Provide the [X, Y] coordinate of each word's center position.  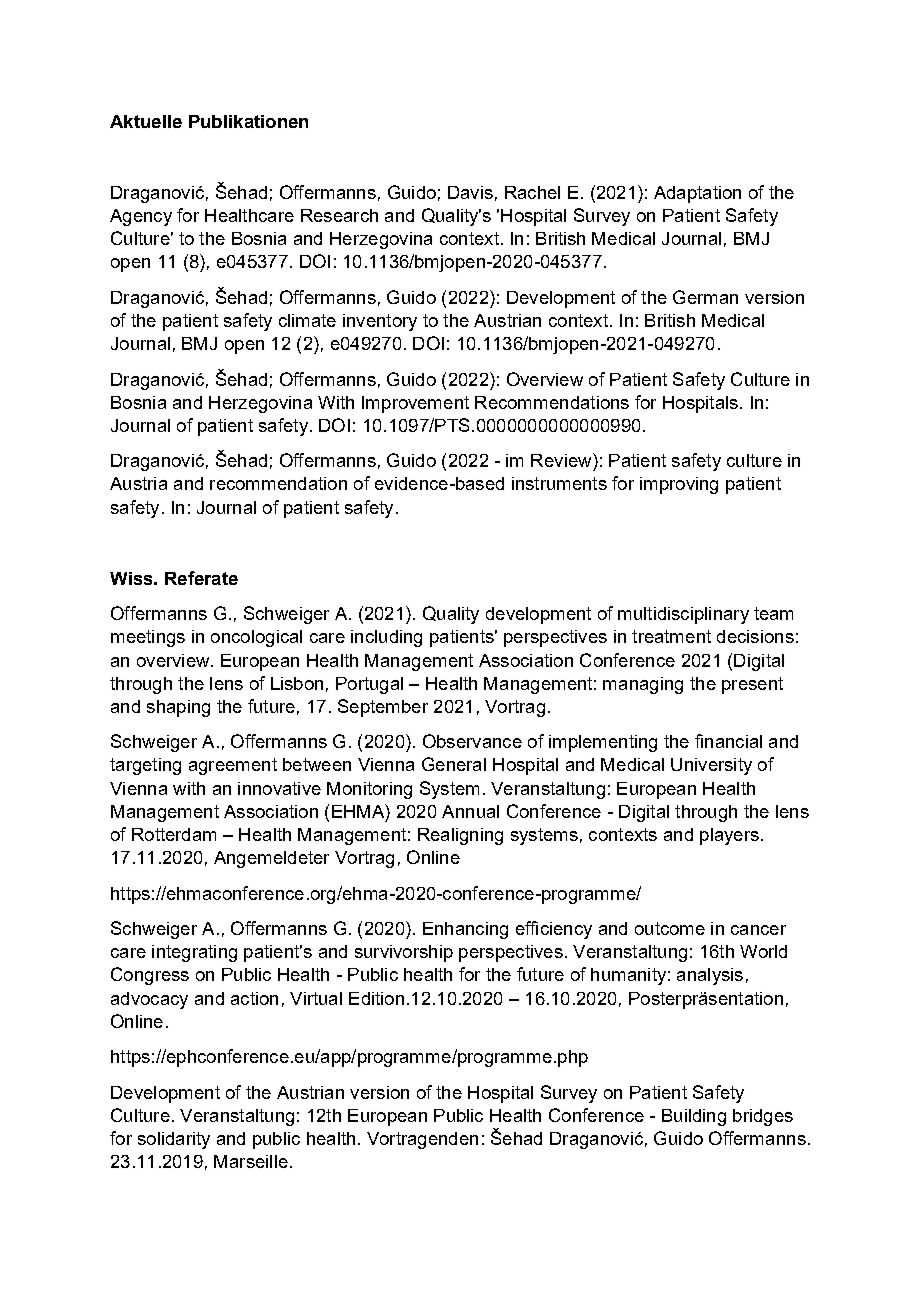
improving [679, 485]
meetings [148, 638]
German [705, 297]
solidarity [174, 1140]
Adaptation [697, 194]
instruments [559, 483]
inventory [380, 322]
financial [728, 741]
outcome [670, 928]
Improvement [415, 404]
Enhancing [465, 930]
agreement [233, 766]
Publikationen [248, 121]
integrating [194, 953]
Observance [472, 741]
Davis [470, 192]
